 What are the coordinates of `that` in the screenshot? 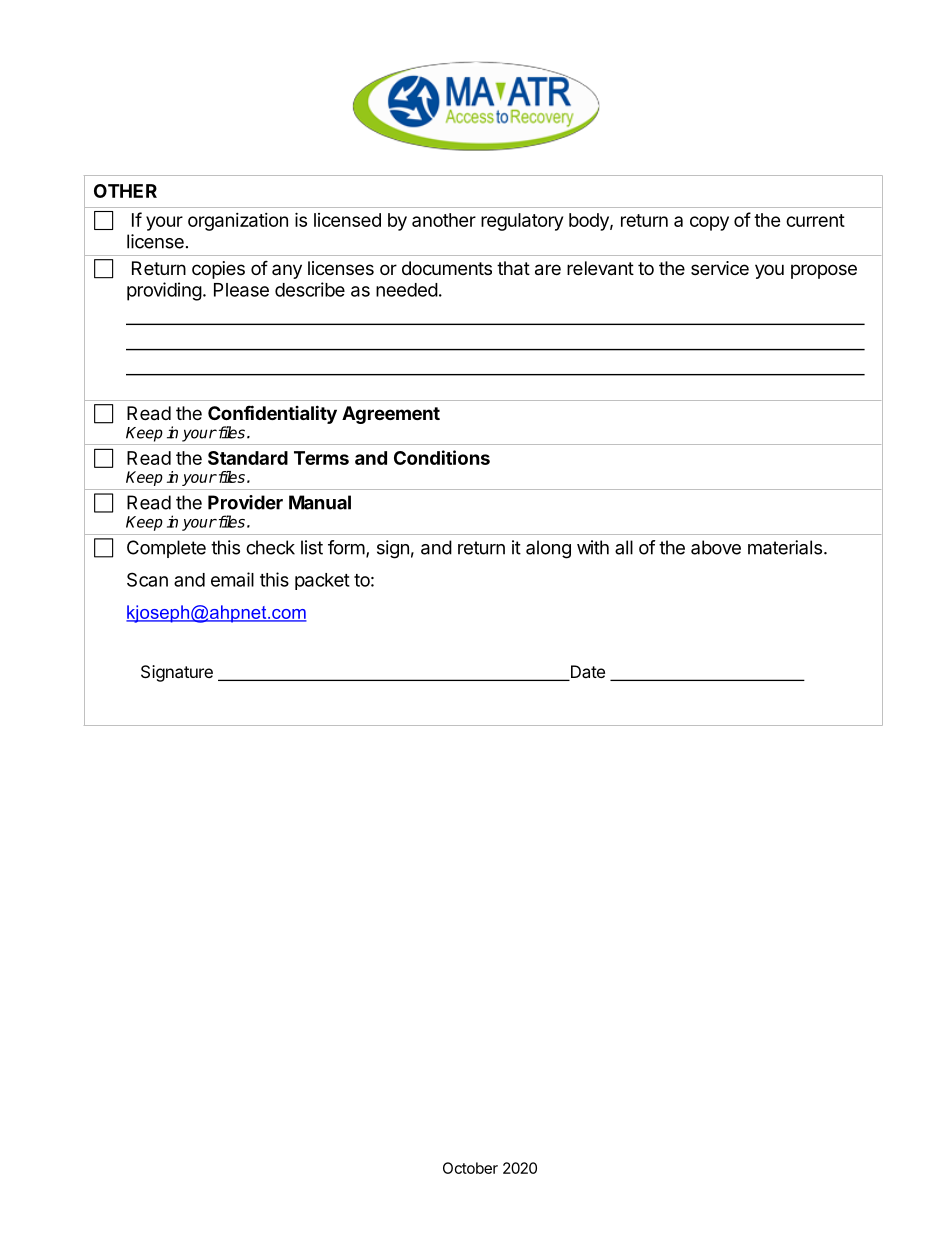 It's located at (513, 268).
